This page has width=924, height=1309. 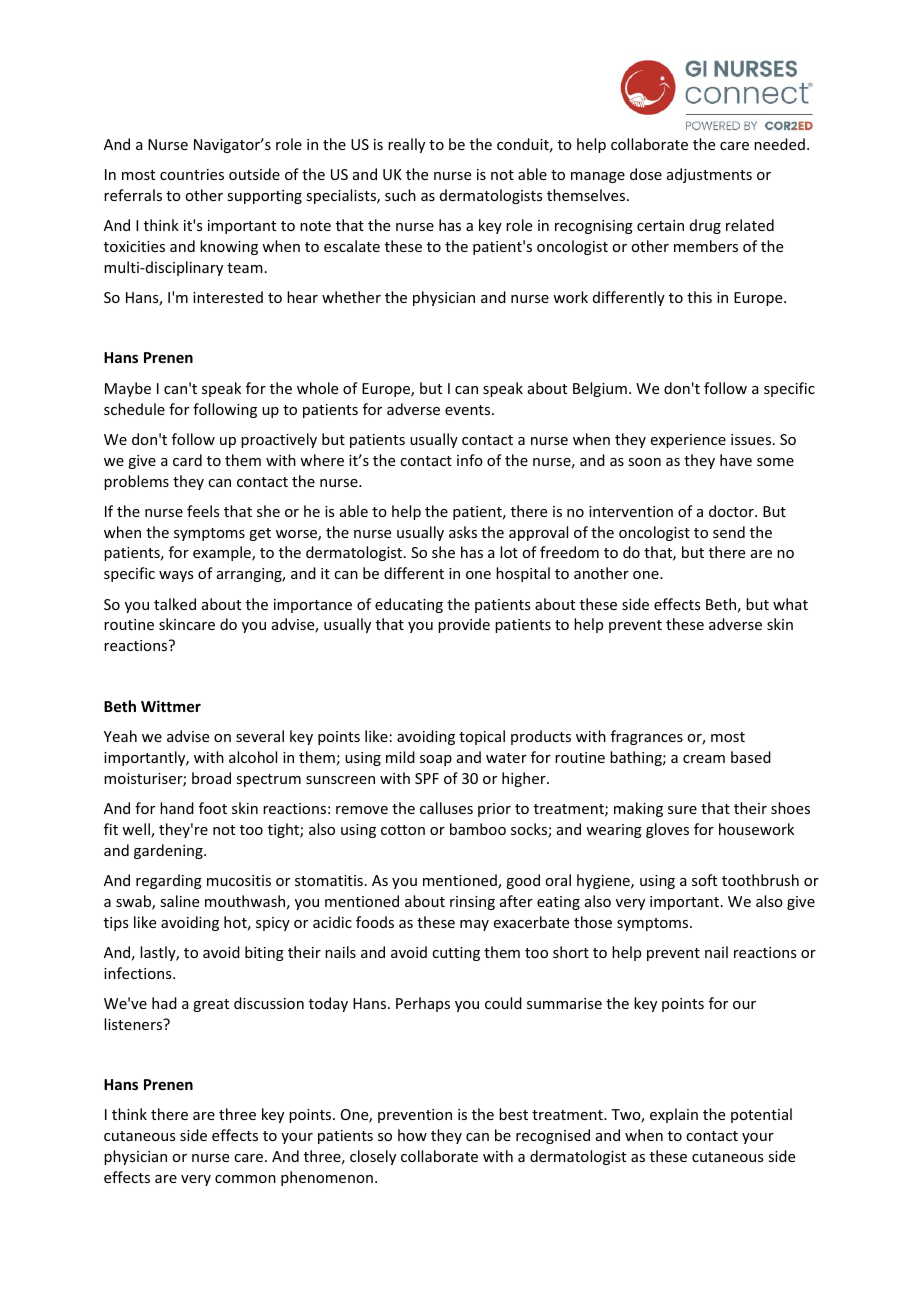 I want to click on countries, so click(x=192, y=174).
